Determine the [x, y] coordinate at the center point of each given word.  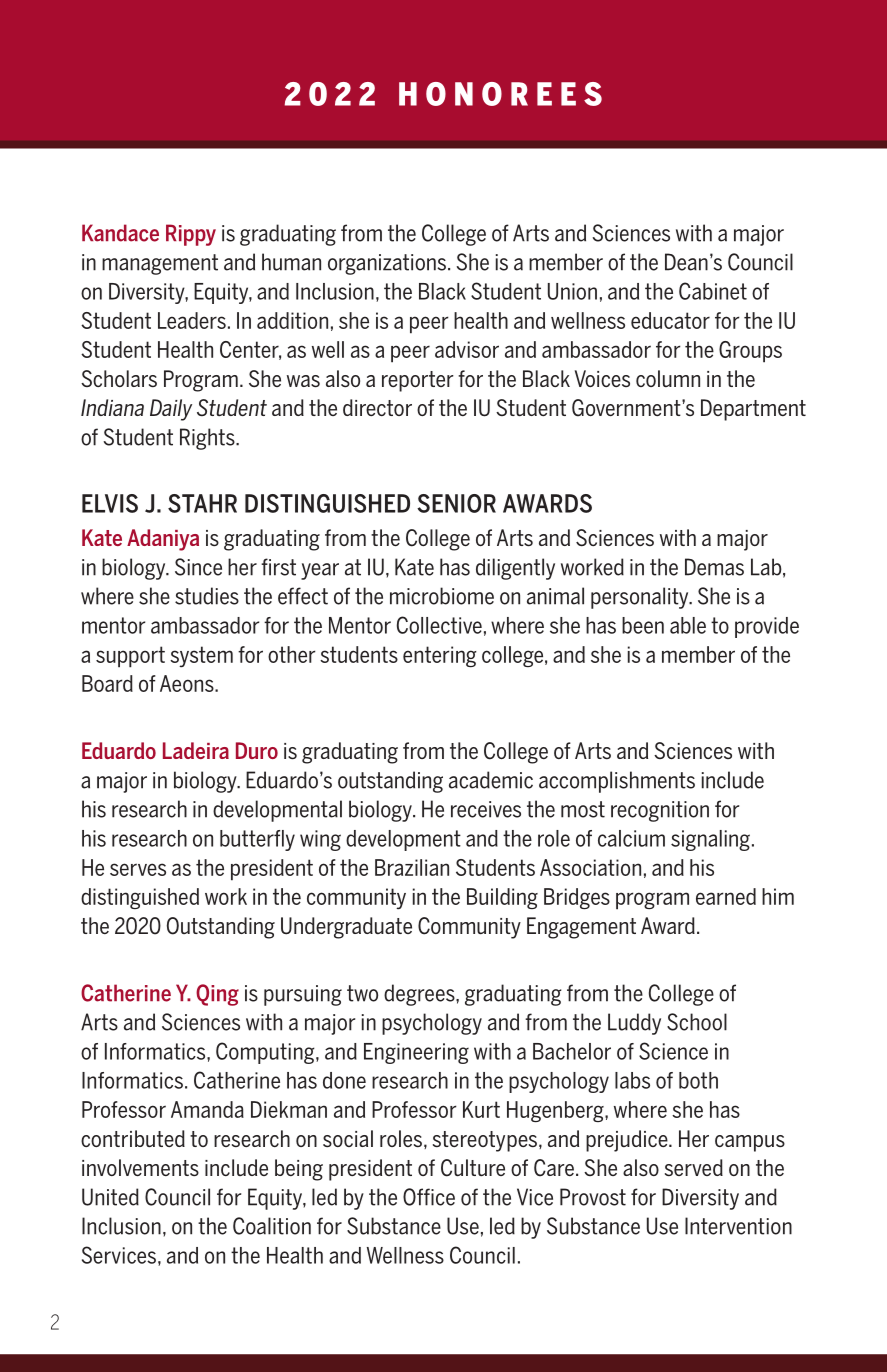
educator [670, 320]
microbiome [442, 596]
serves [138, 869]
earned [726, 896]
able [688, 625]
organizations [387, 264]
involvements [140, 1167]
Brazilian [412, 867]
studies [207, 596]
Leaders [192, 320]
